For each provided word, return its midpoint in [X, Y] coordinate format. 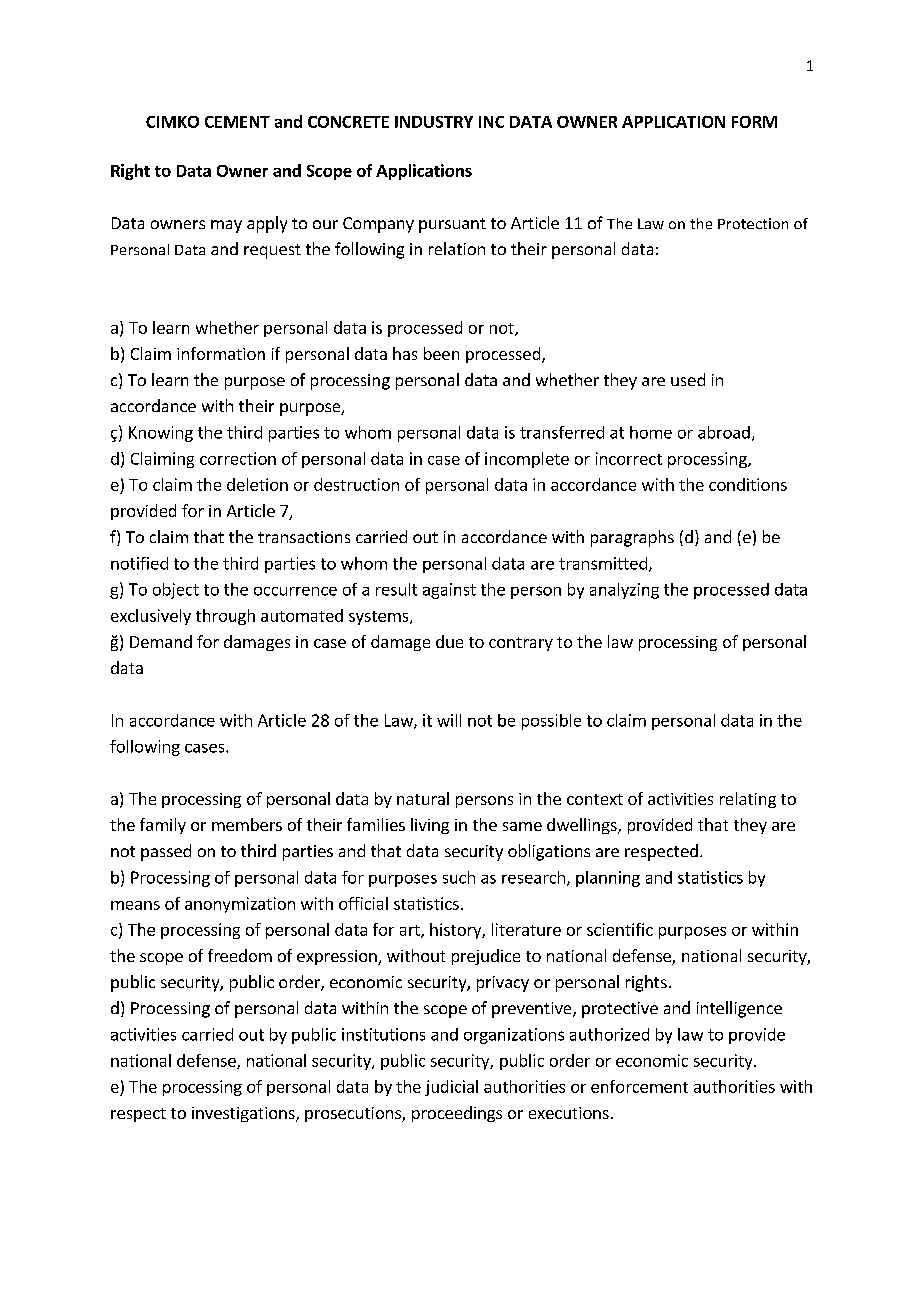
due [449, 641]
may [226, 226]
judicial [451, 1088]
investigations [244, 1114]
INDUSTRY [434, 122]
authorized [609, 1034]
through [225, 617]
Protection [753, 223]
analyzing [624, 591]
